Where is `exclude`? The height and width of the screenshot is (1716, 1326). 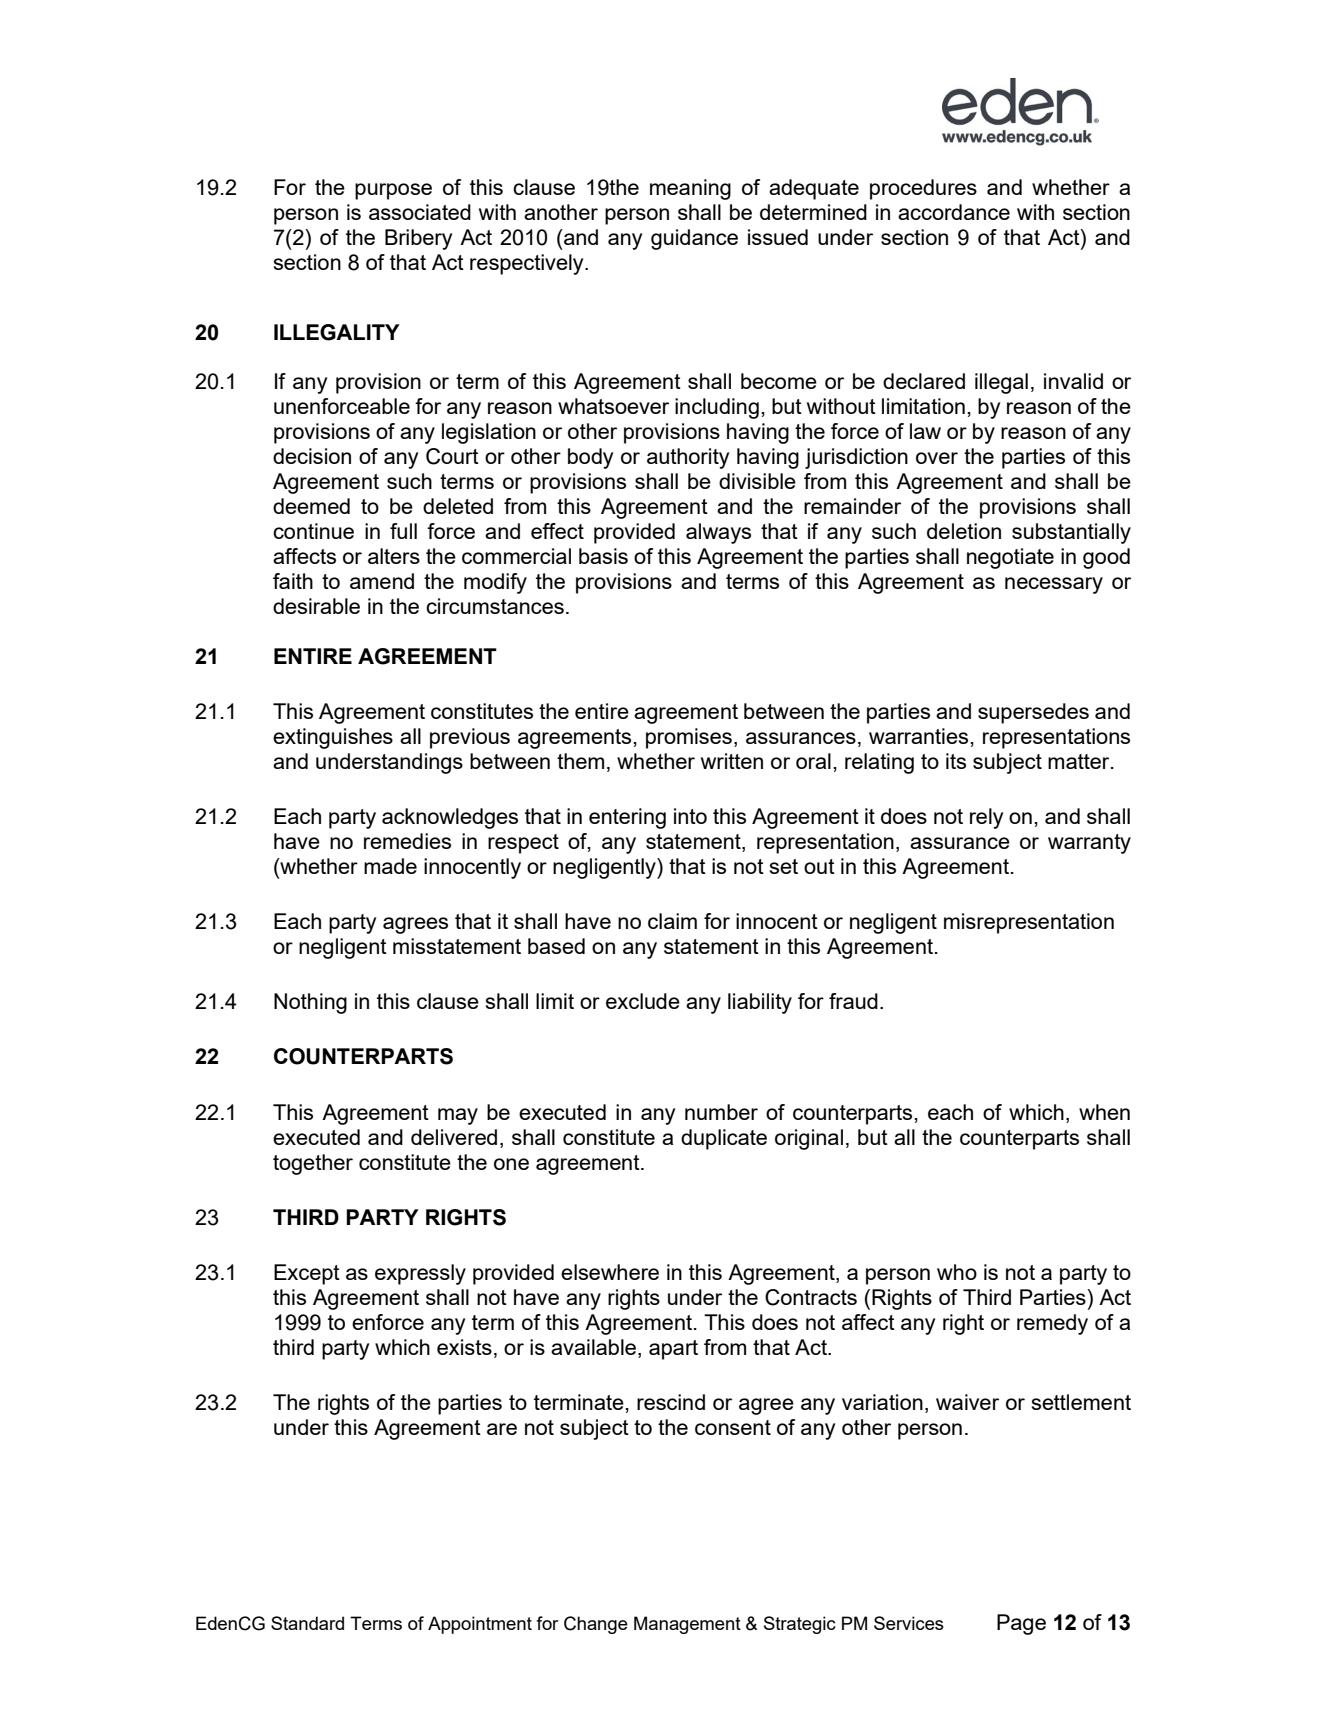
exclude is located at coordinates (643, 1001).
